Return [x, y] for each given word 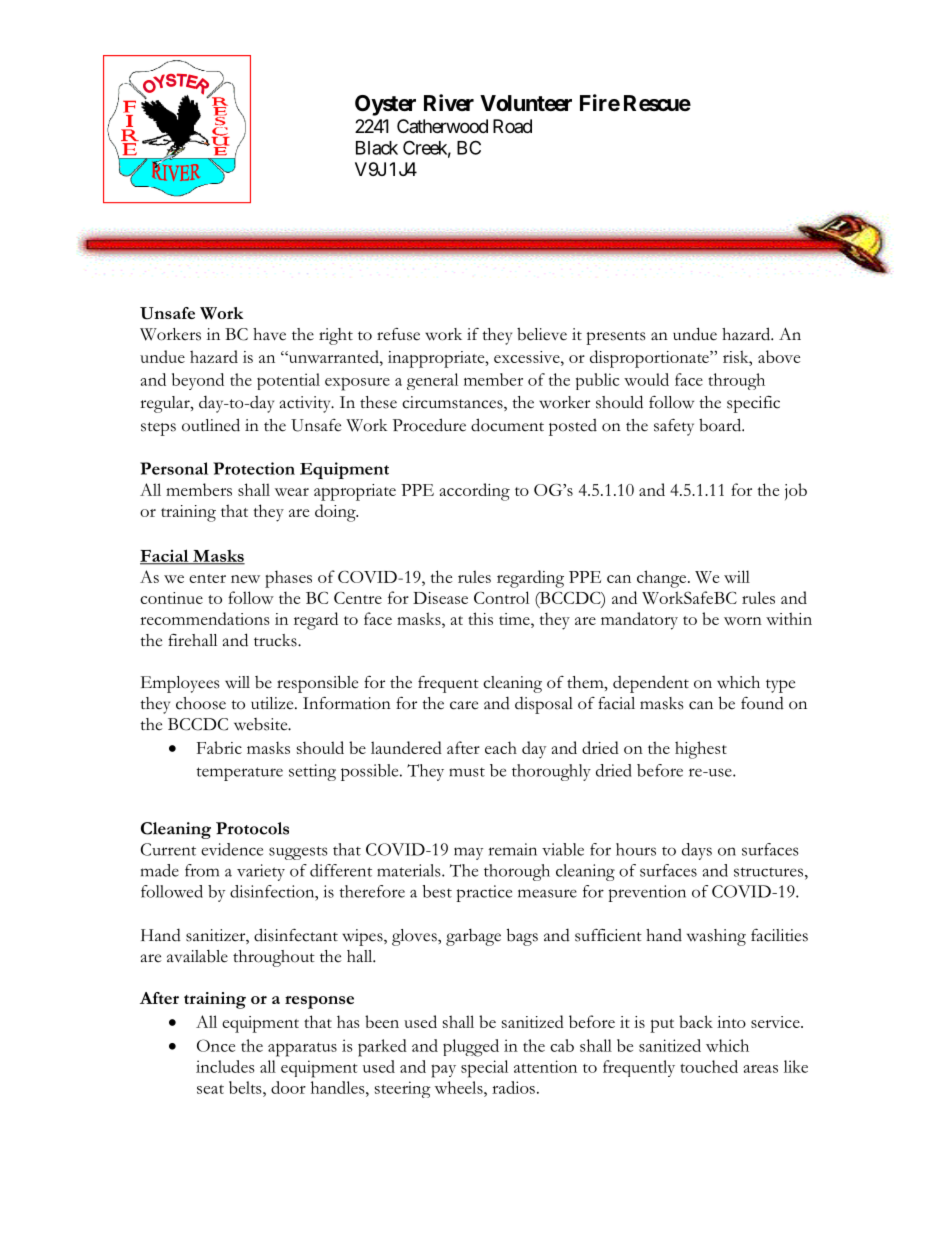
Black [377, 148]
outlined [211, 425]
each [501, 747]
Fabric [219, 747]
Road [512, 126]
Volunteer [526, 103]
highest [701, 750]
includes [225, 1066]
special [484, 1069]
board [721, 425]
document [507, 425]
